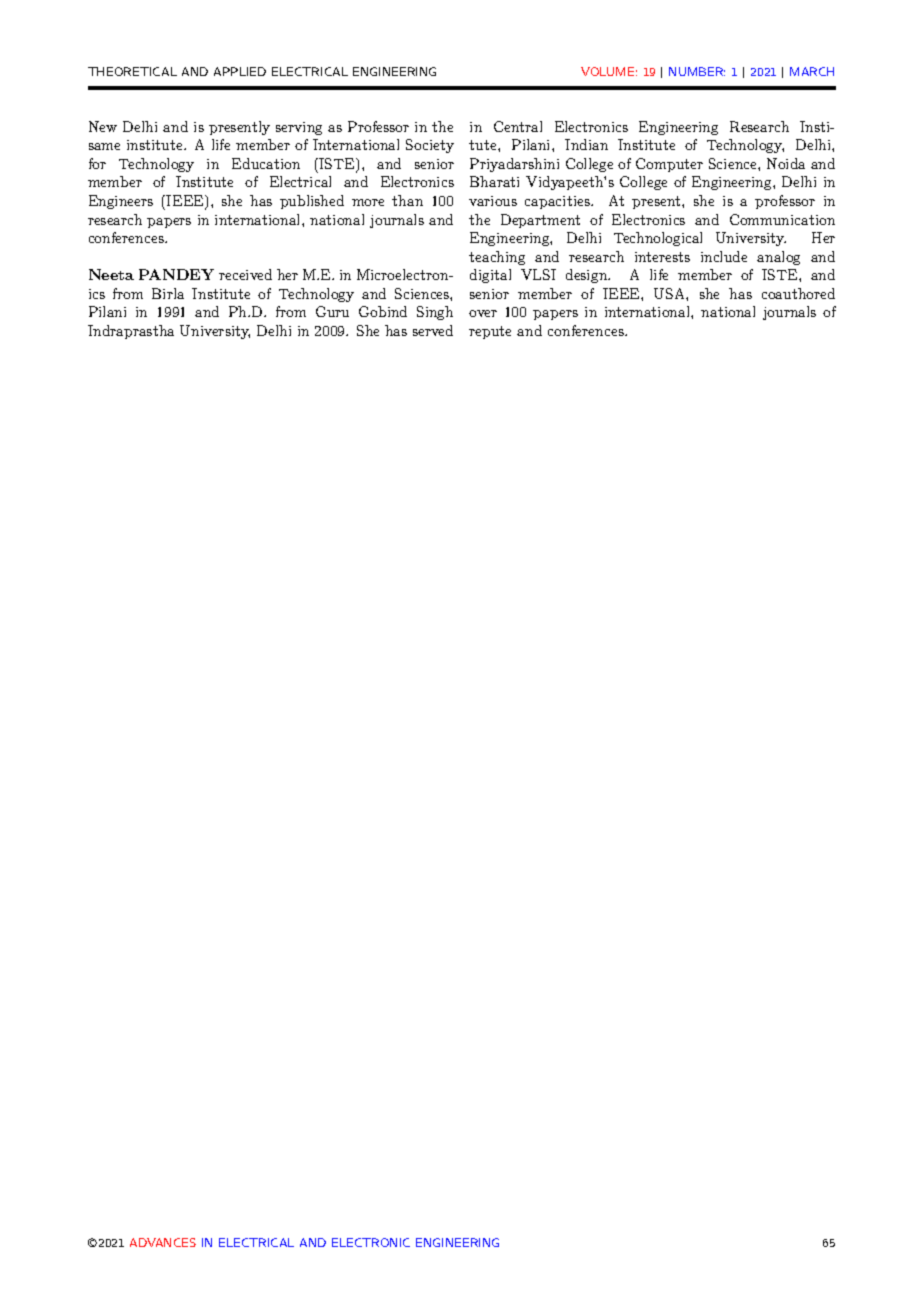 This screenshot has height=1308, width=924. I want to click on repute, so click(490, 332).
